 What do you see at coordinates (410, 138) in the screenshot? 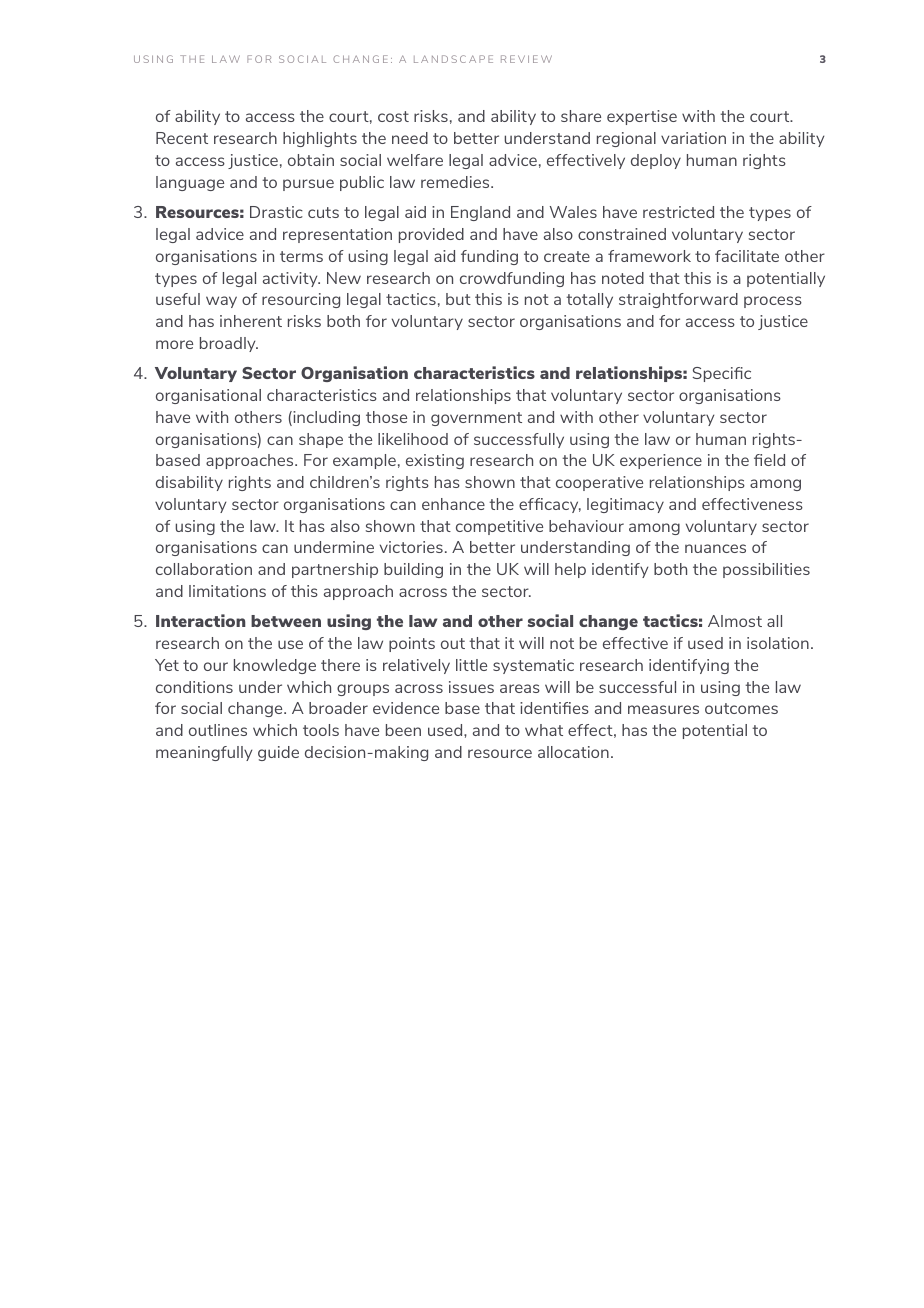
I see `need` at bounding box center [410, 138].
